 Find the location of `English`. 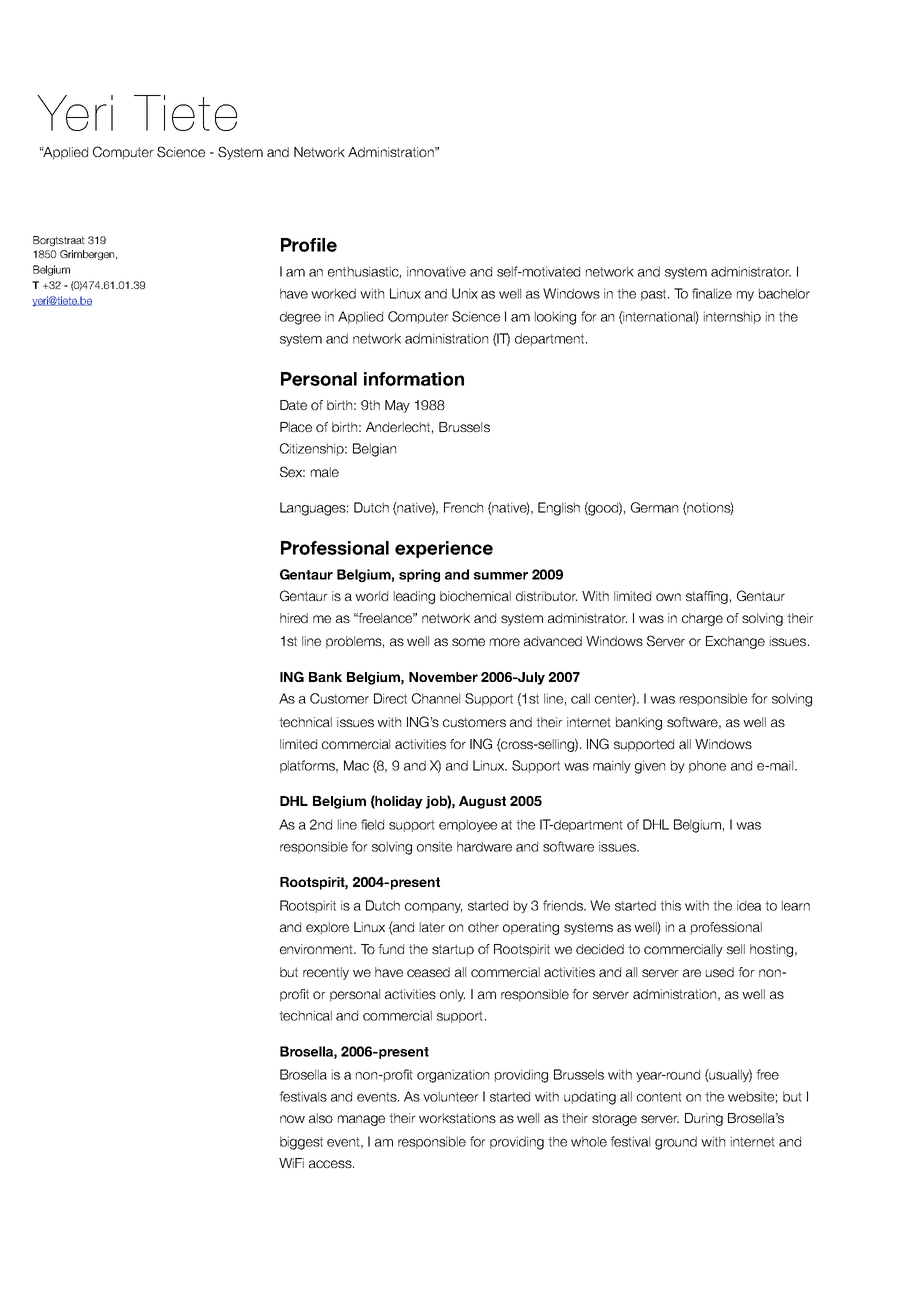

English is located at coordinates (559, 509).
